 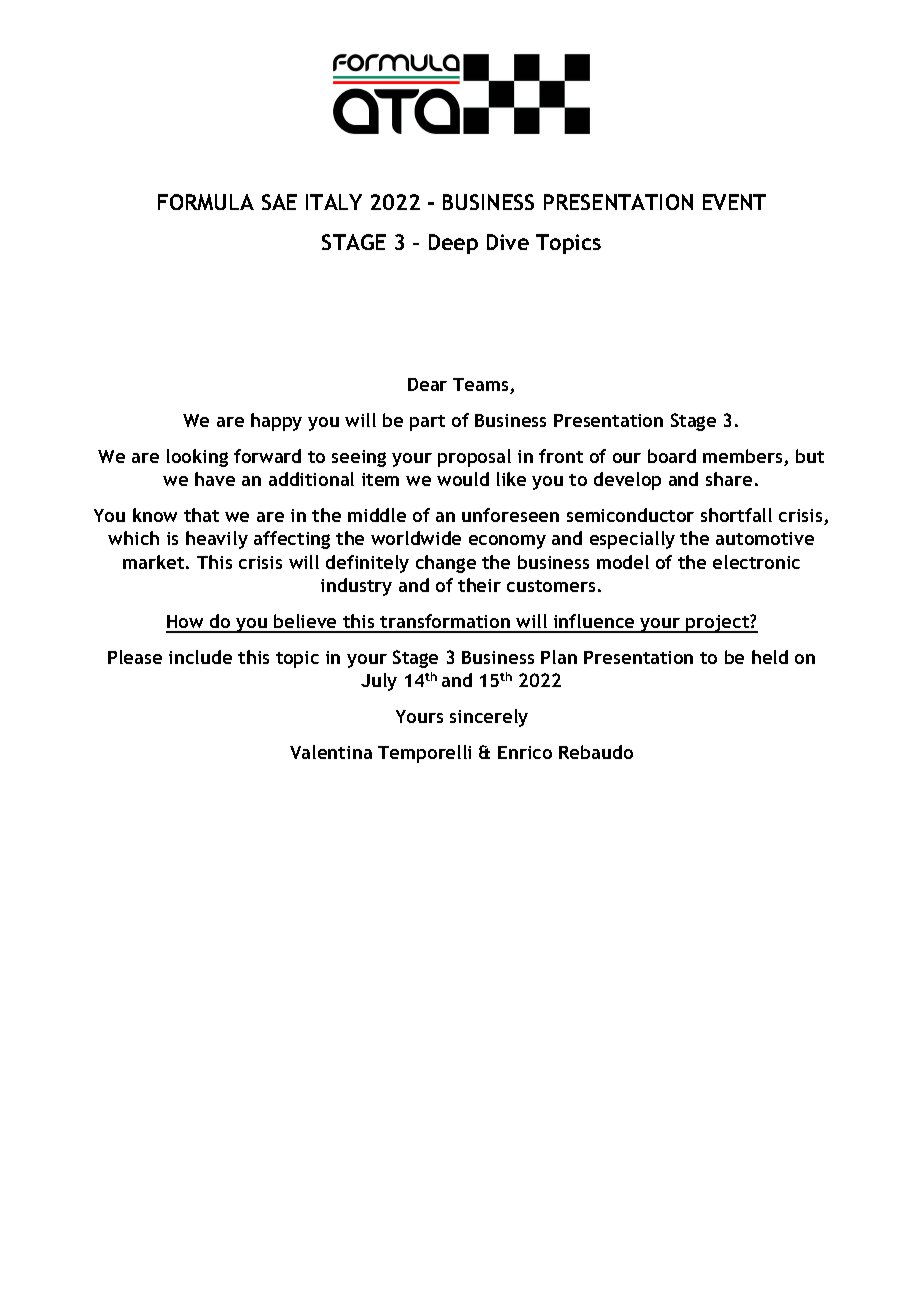 What do you see at coordinates (756, 562) in the screenshot?
I see `electronic` at bounding box center [756, 562].
